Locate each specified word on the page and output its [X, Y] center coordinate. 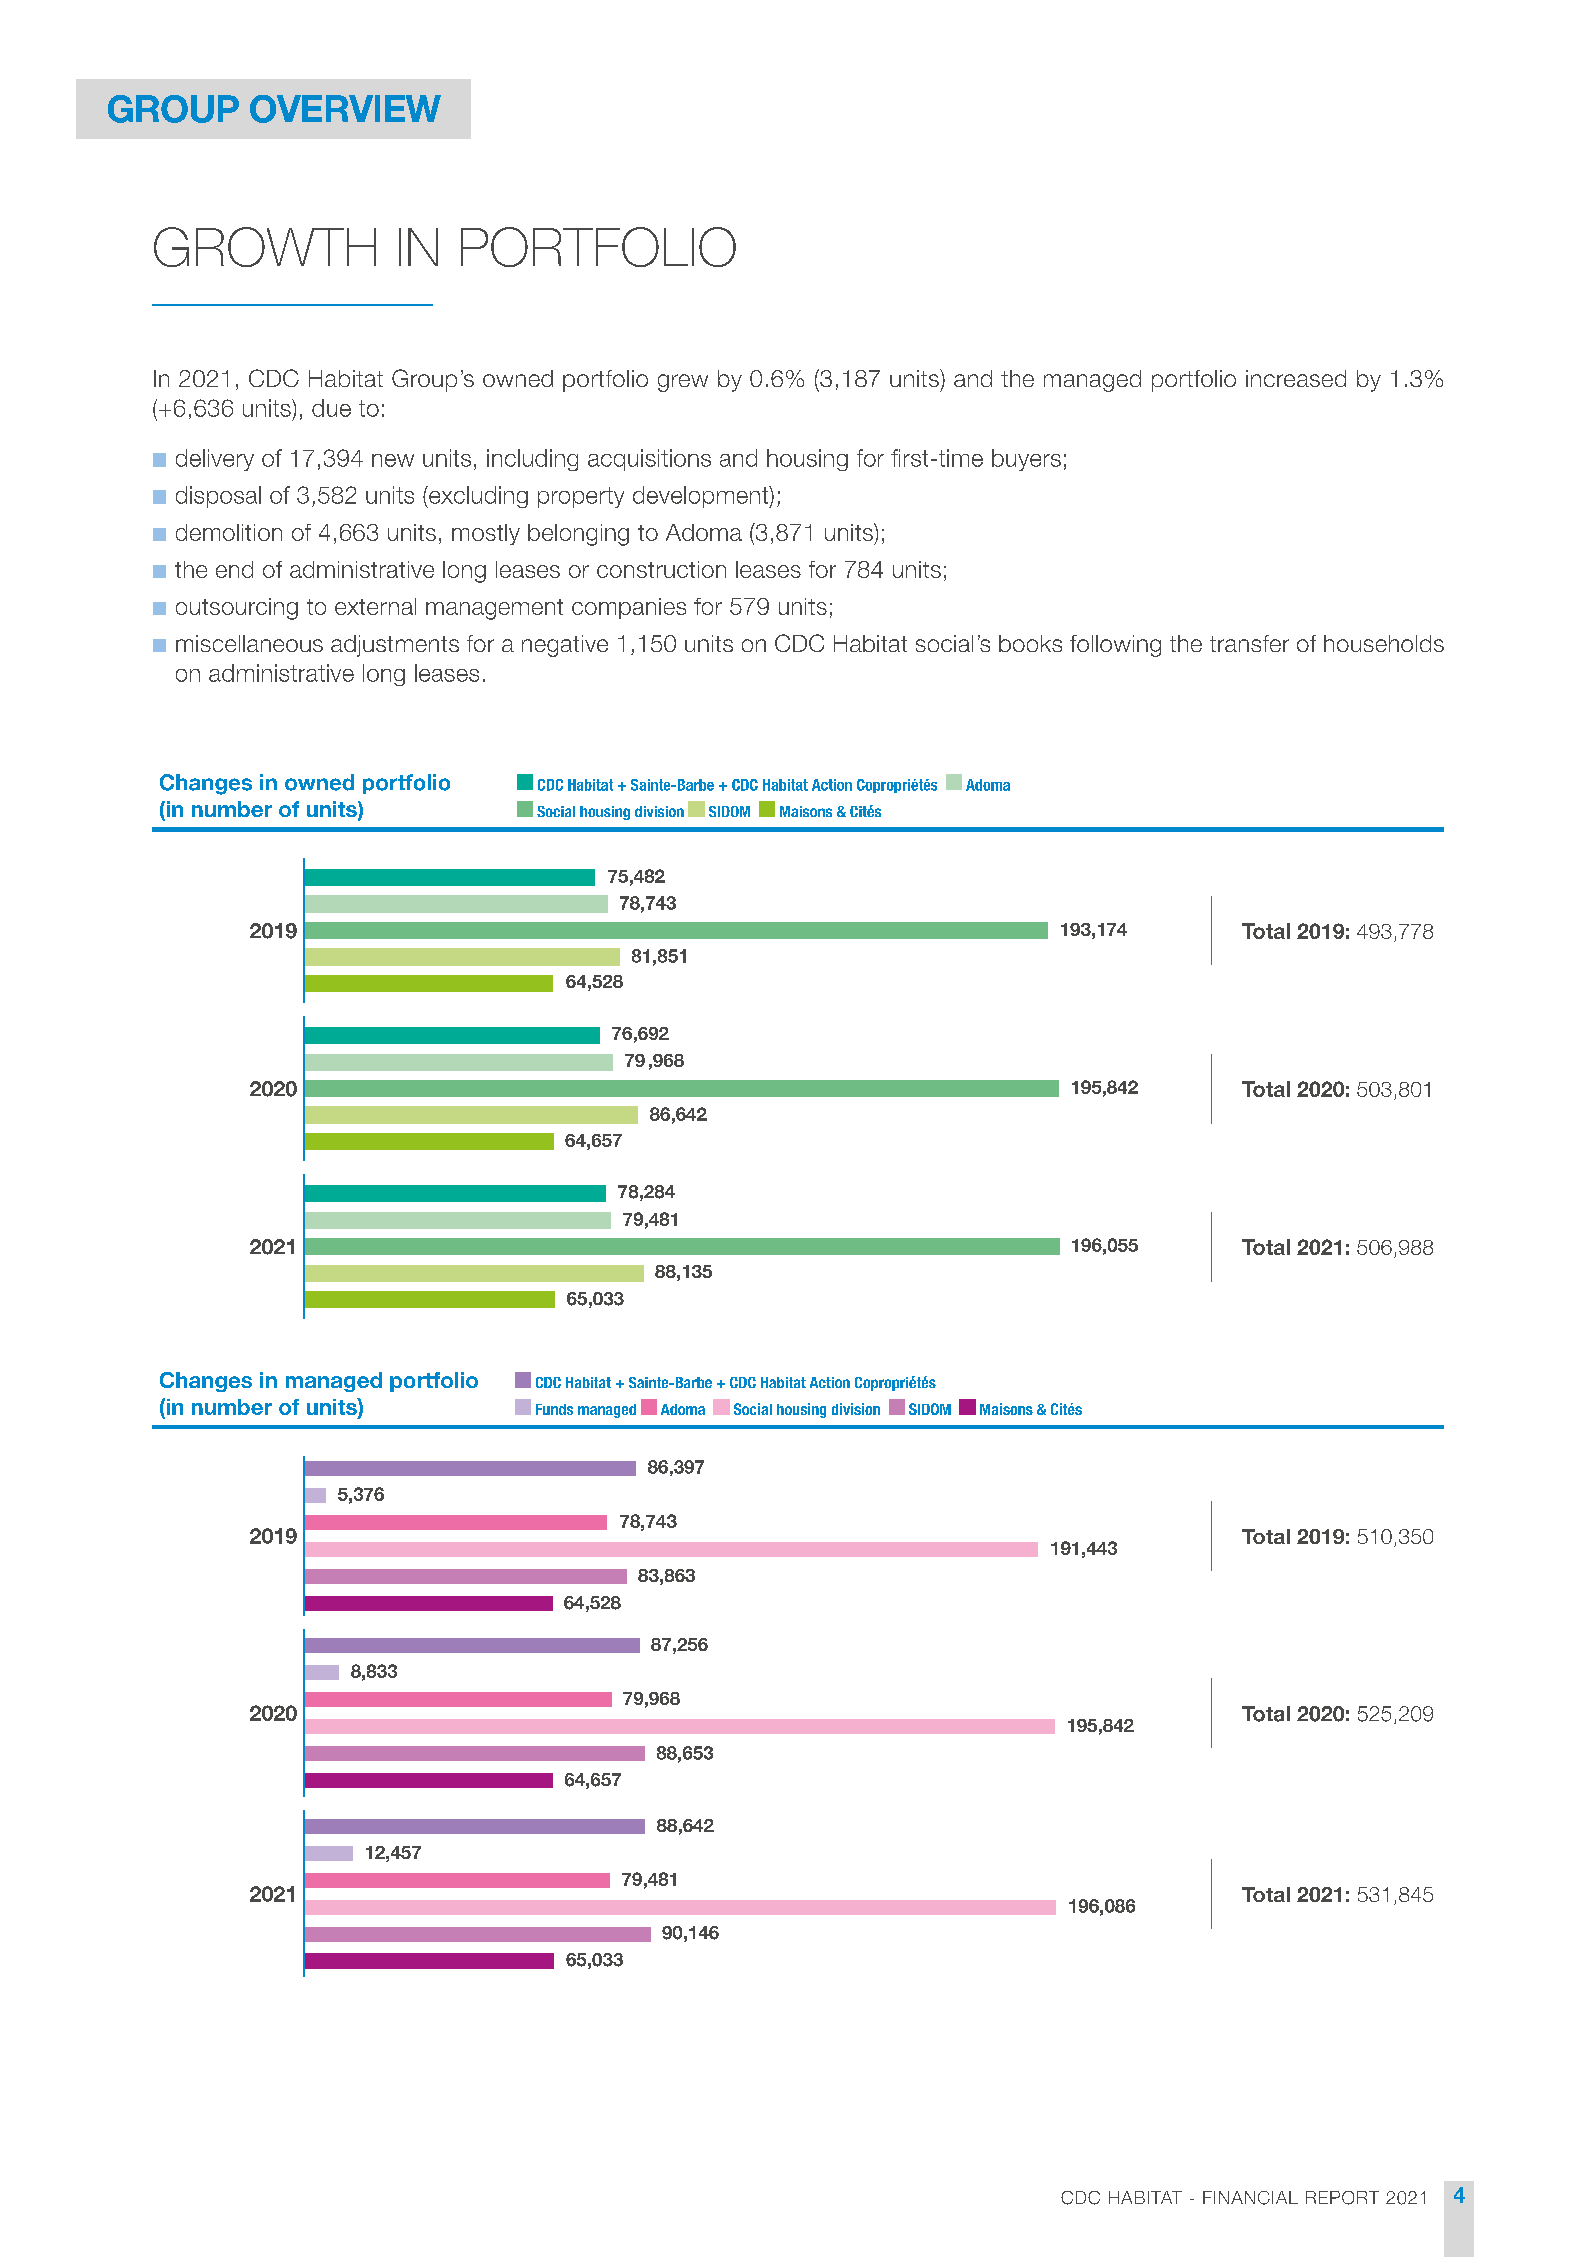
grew [683, 383]
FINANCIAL [1250, 2198]
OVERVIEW [345, 109]
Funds [554, 1409]
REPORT [1342, 2198]
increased [1296, 378]
